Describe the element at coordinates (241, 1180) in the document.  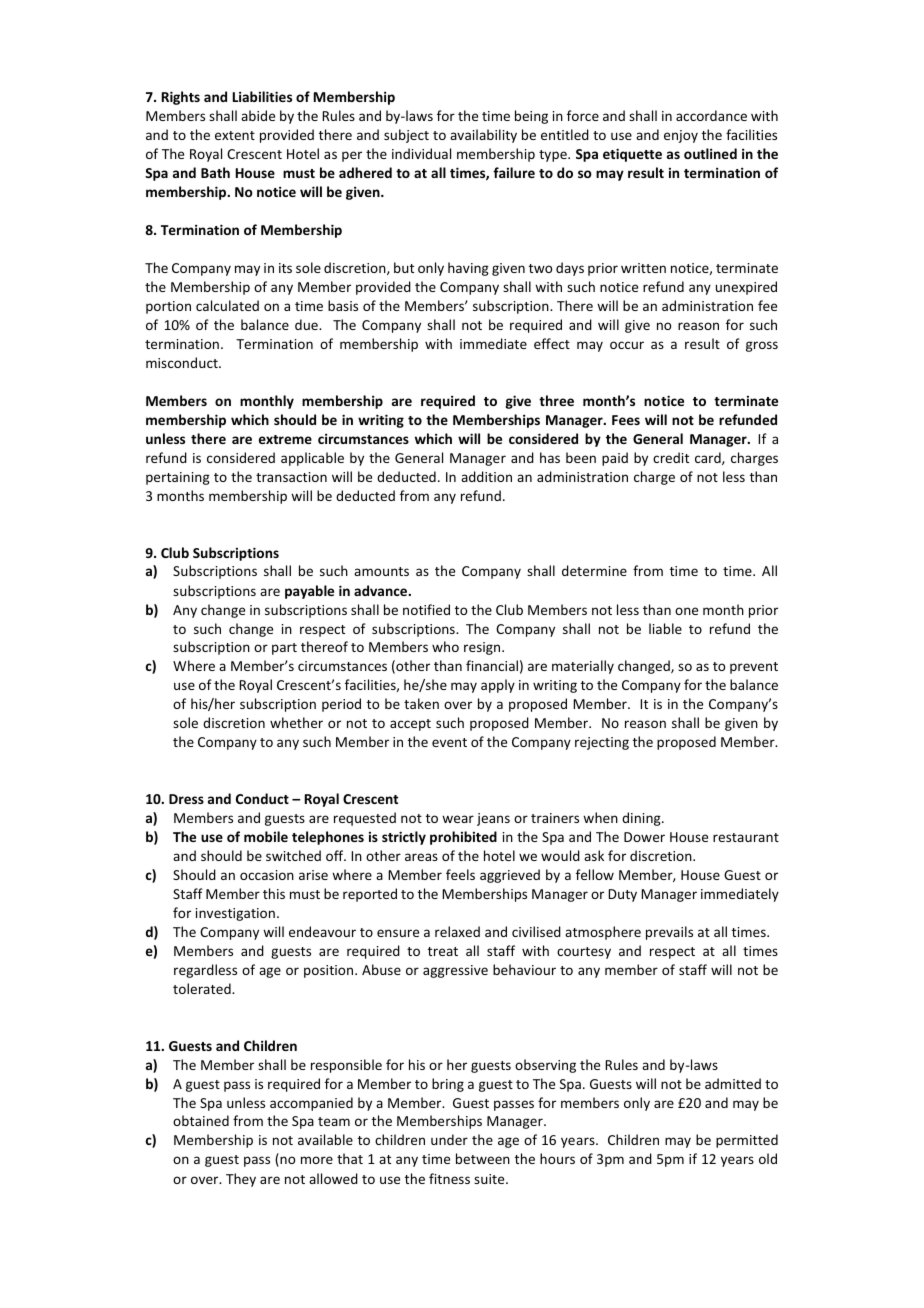
I see `They` at that location.
